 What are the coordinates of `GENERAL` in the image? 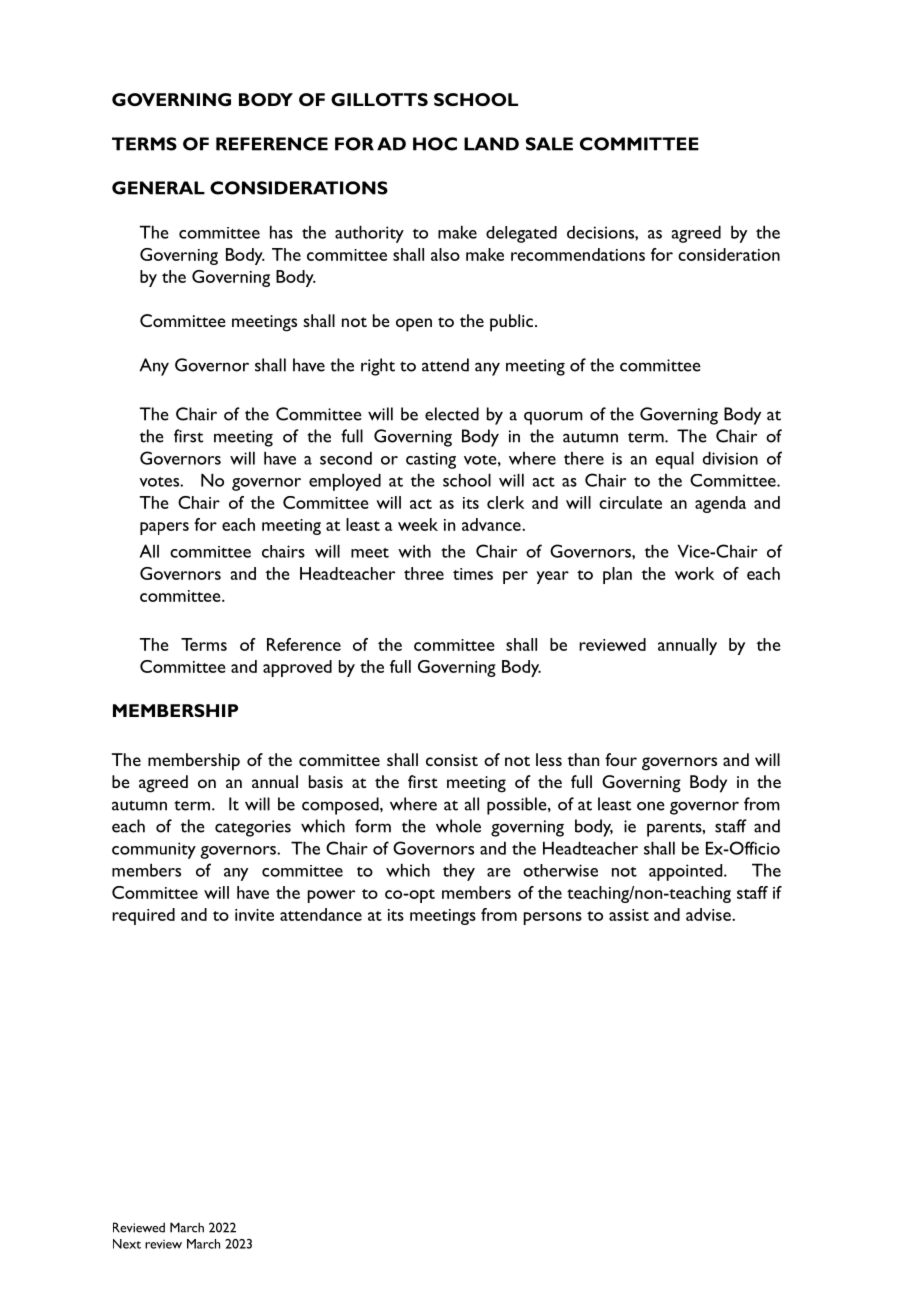 It's located at (158, 188).
